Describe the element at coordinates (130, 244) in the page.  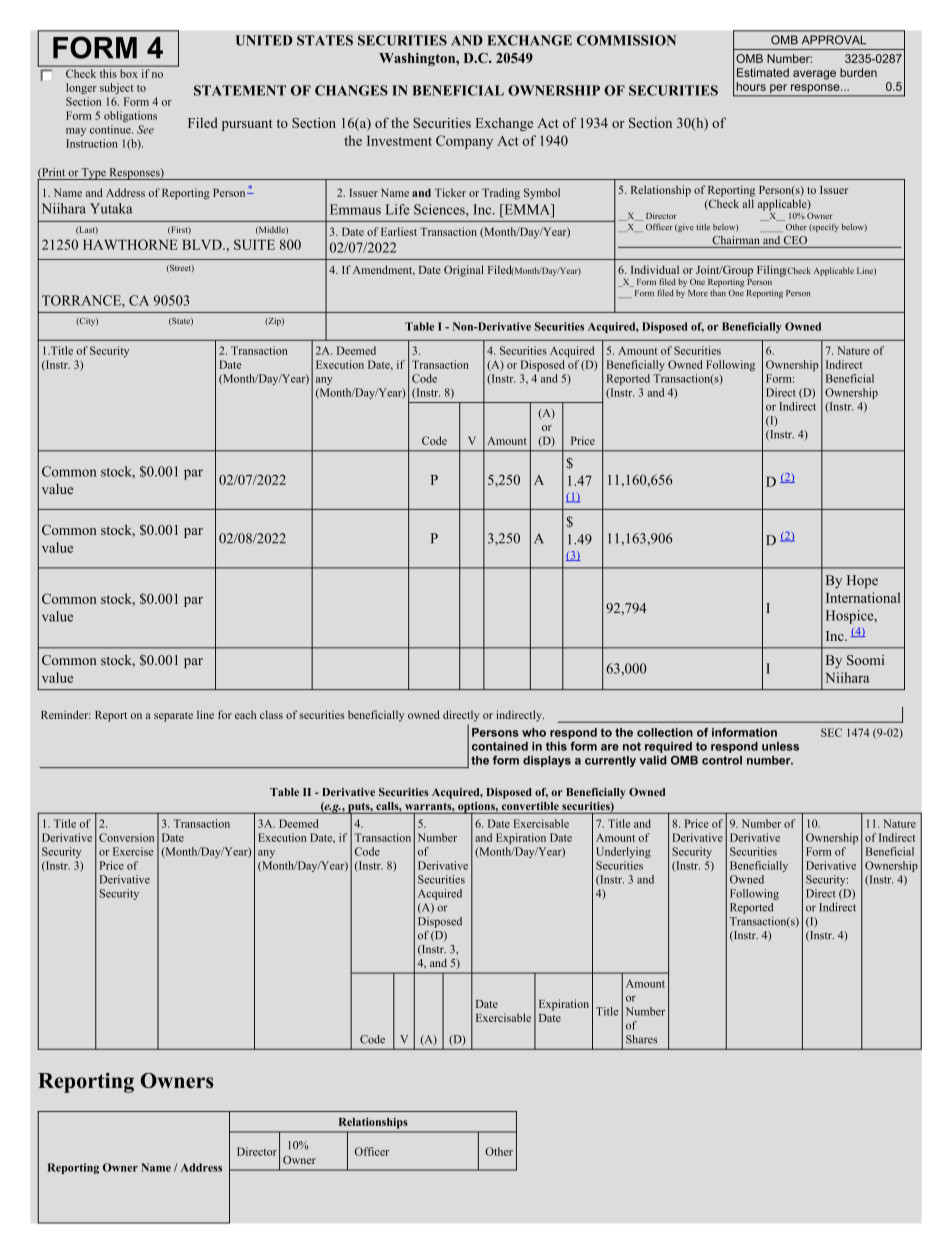
I see `HAWTHORNE` at that location.
